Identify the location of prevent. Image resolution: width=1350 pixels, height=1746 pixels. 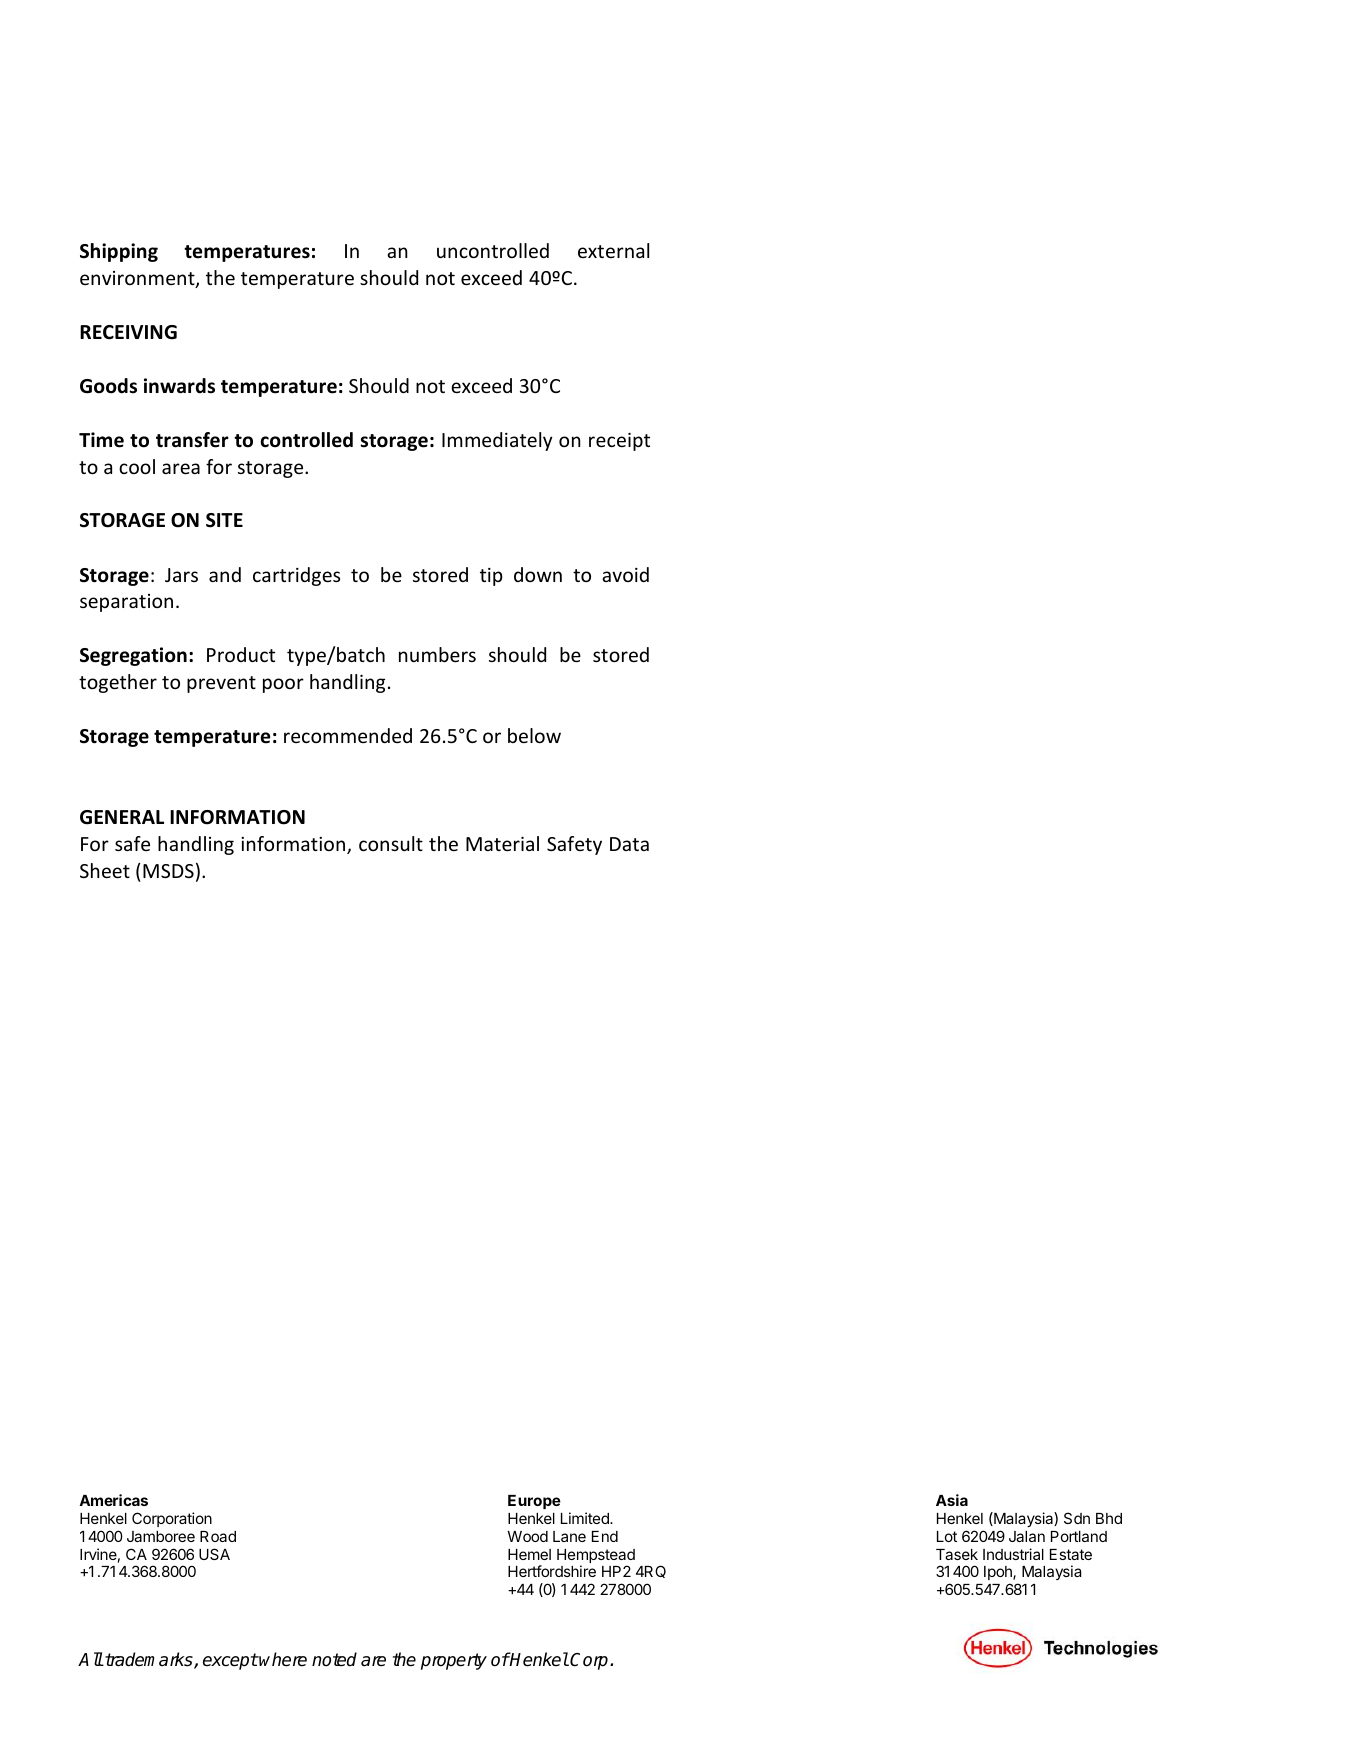
(221, 684).
